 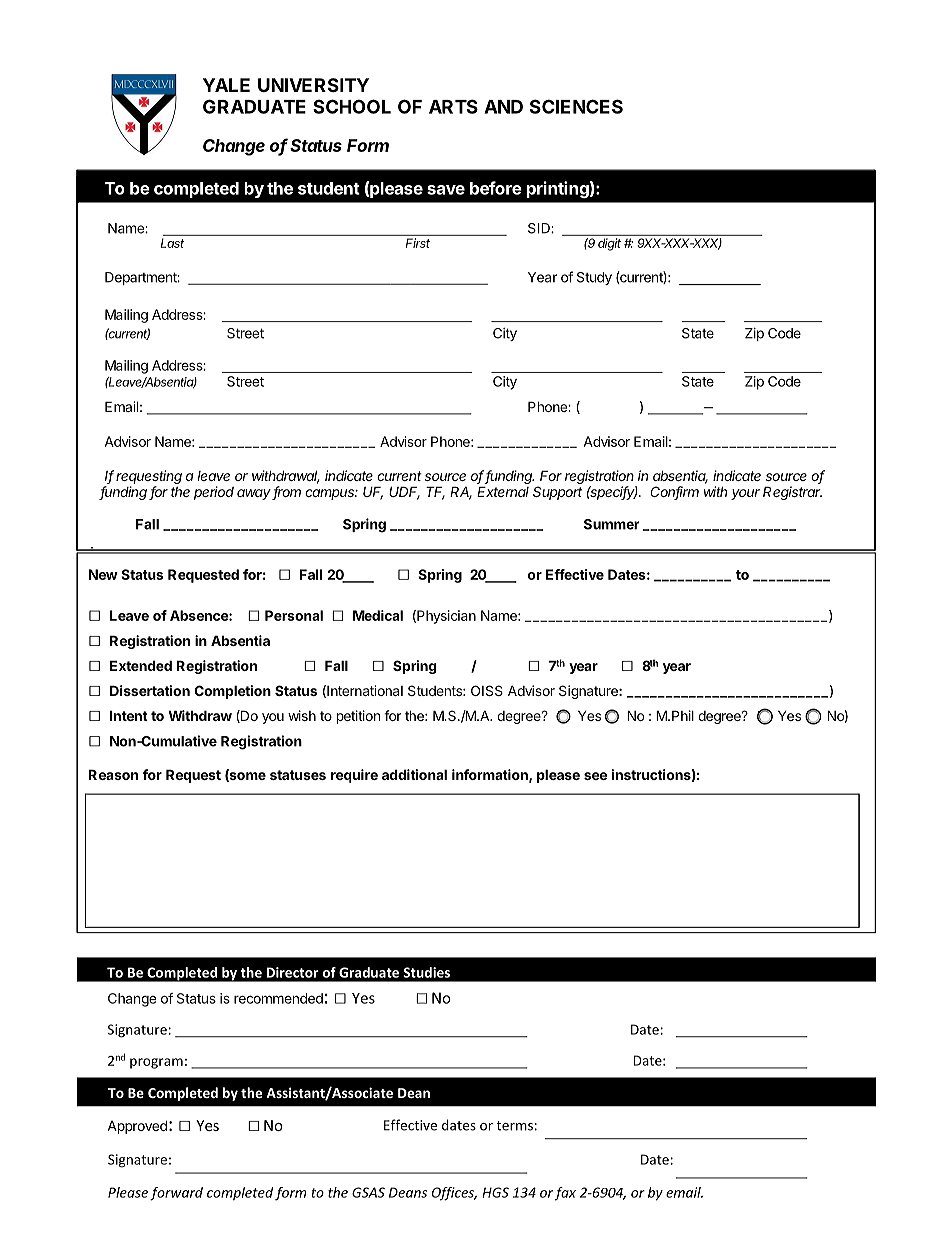 I want to click on forward, so click(x=176, y=1194).
